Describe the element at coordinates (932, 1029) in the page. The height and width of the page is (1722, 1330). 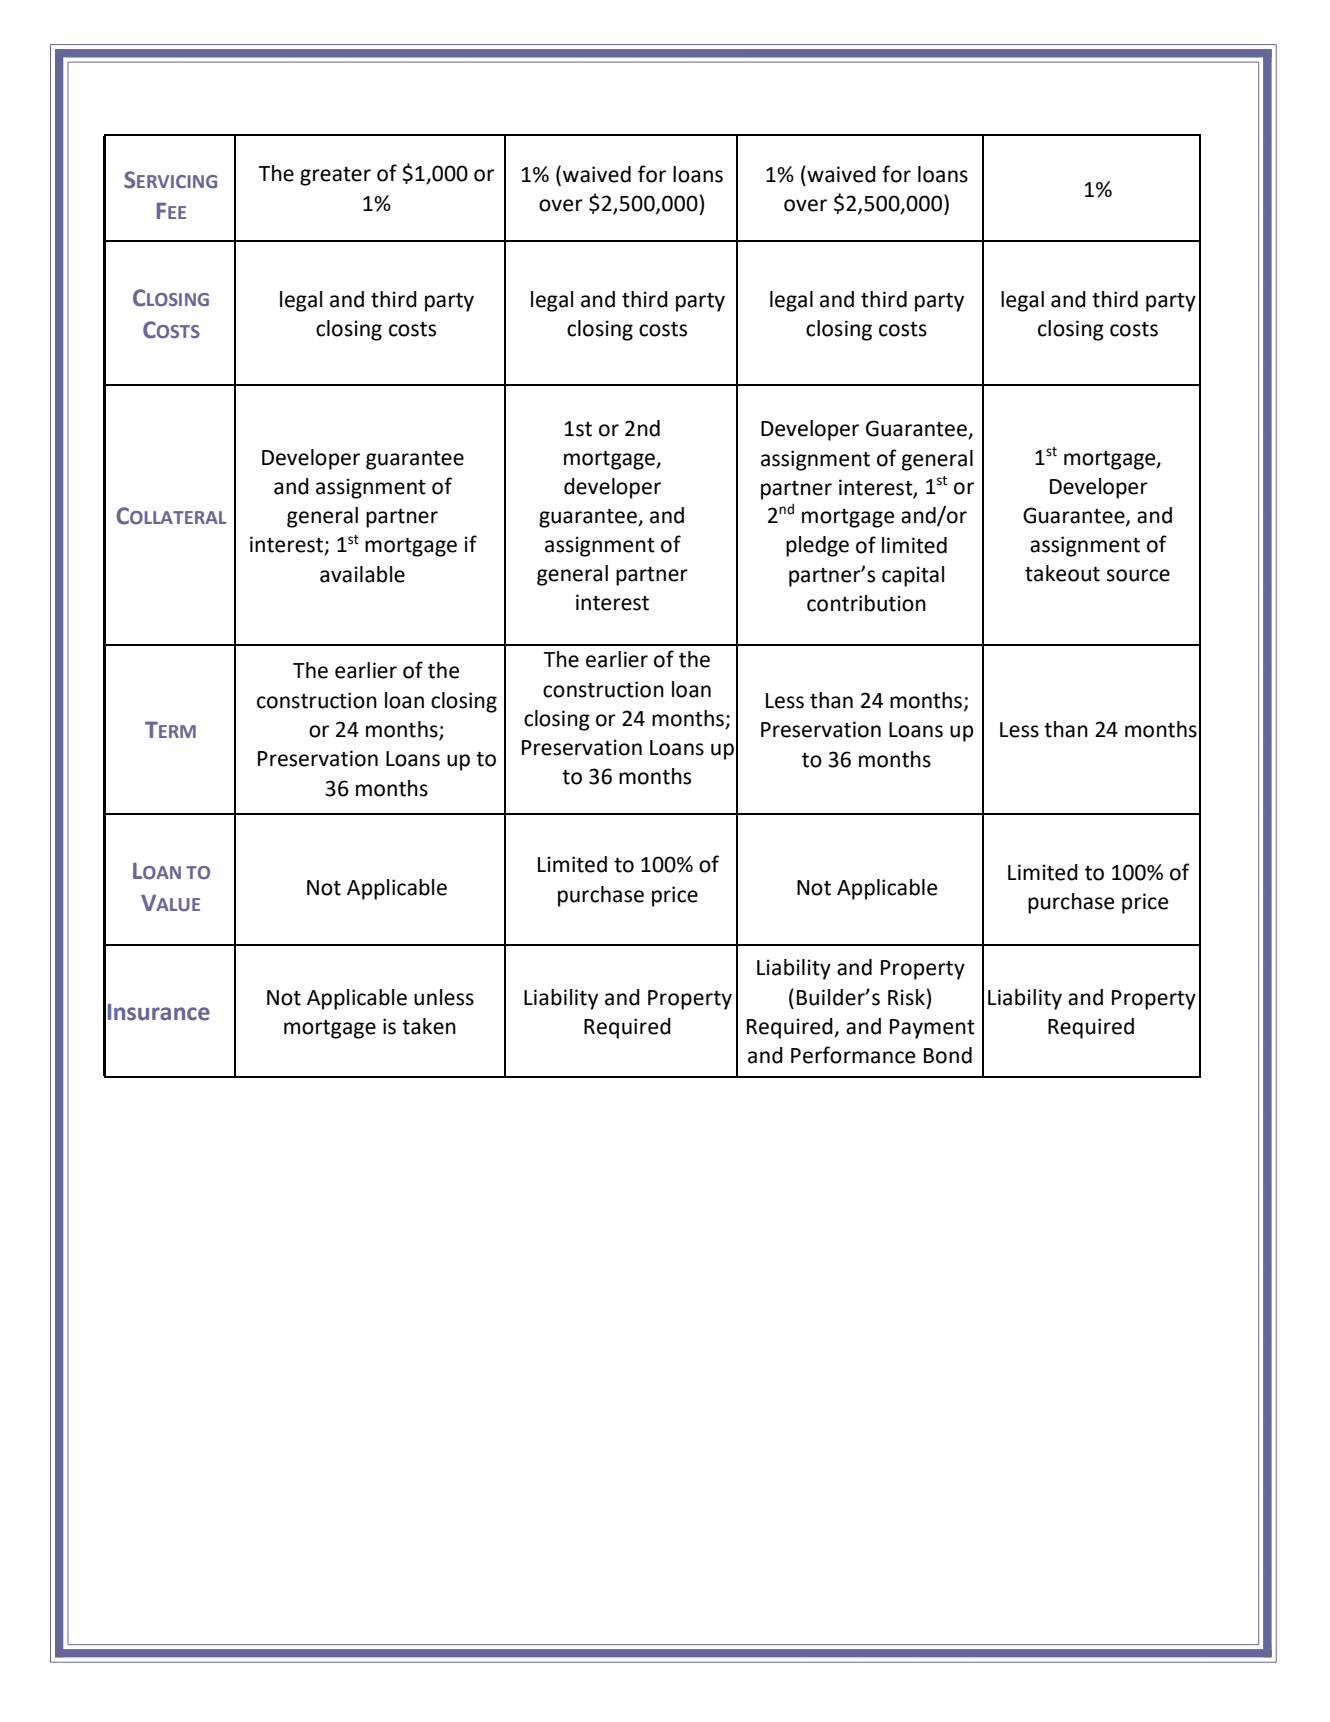
I see `Payment` at that location.
